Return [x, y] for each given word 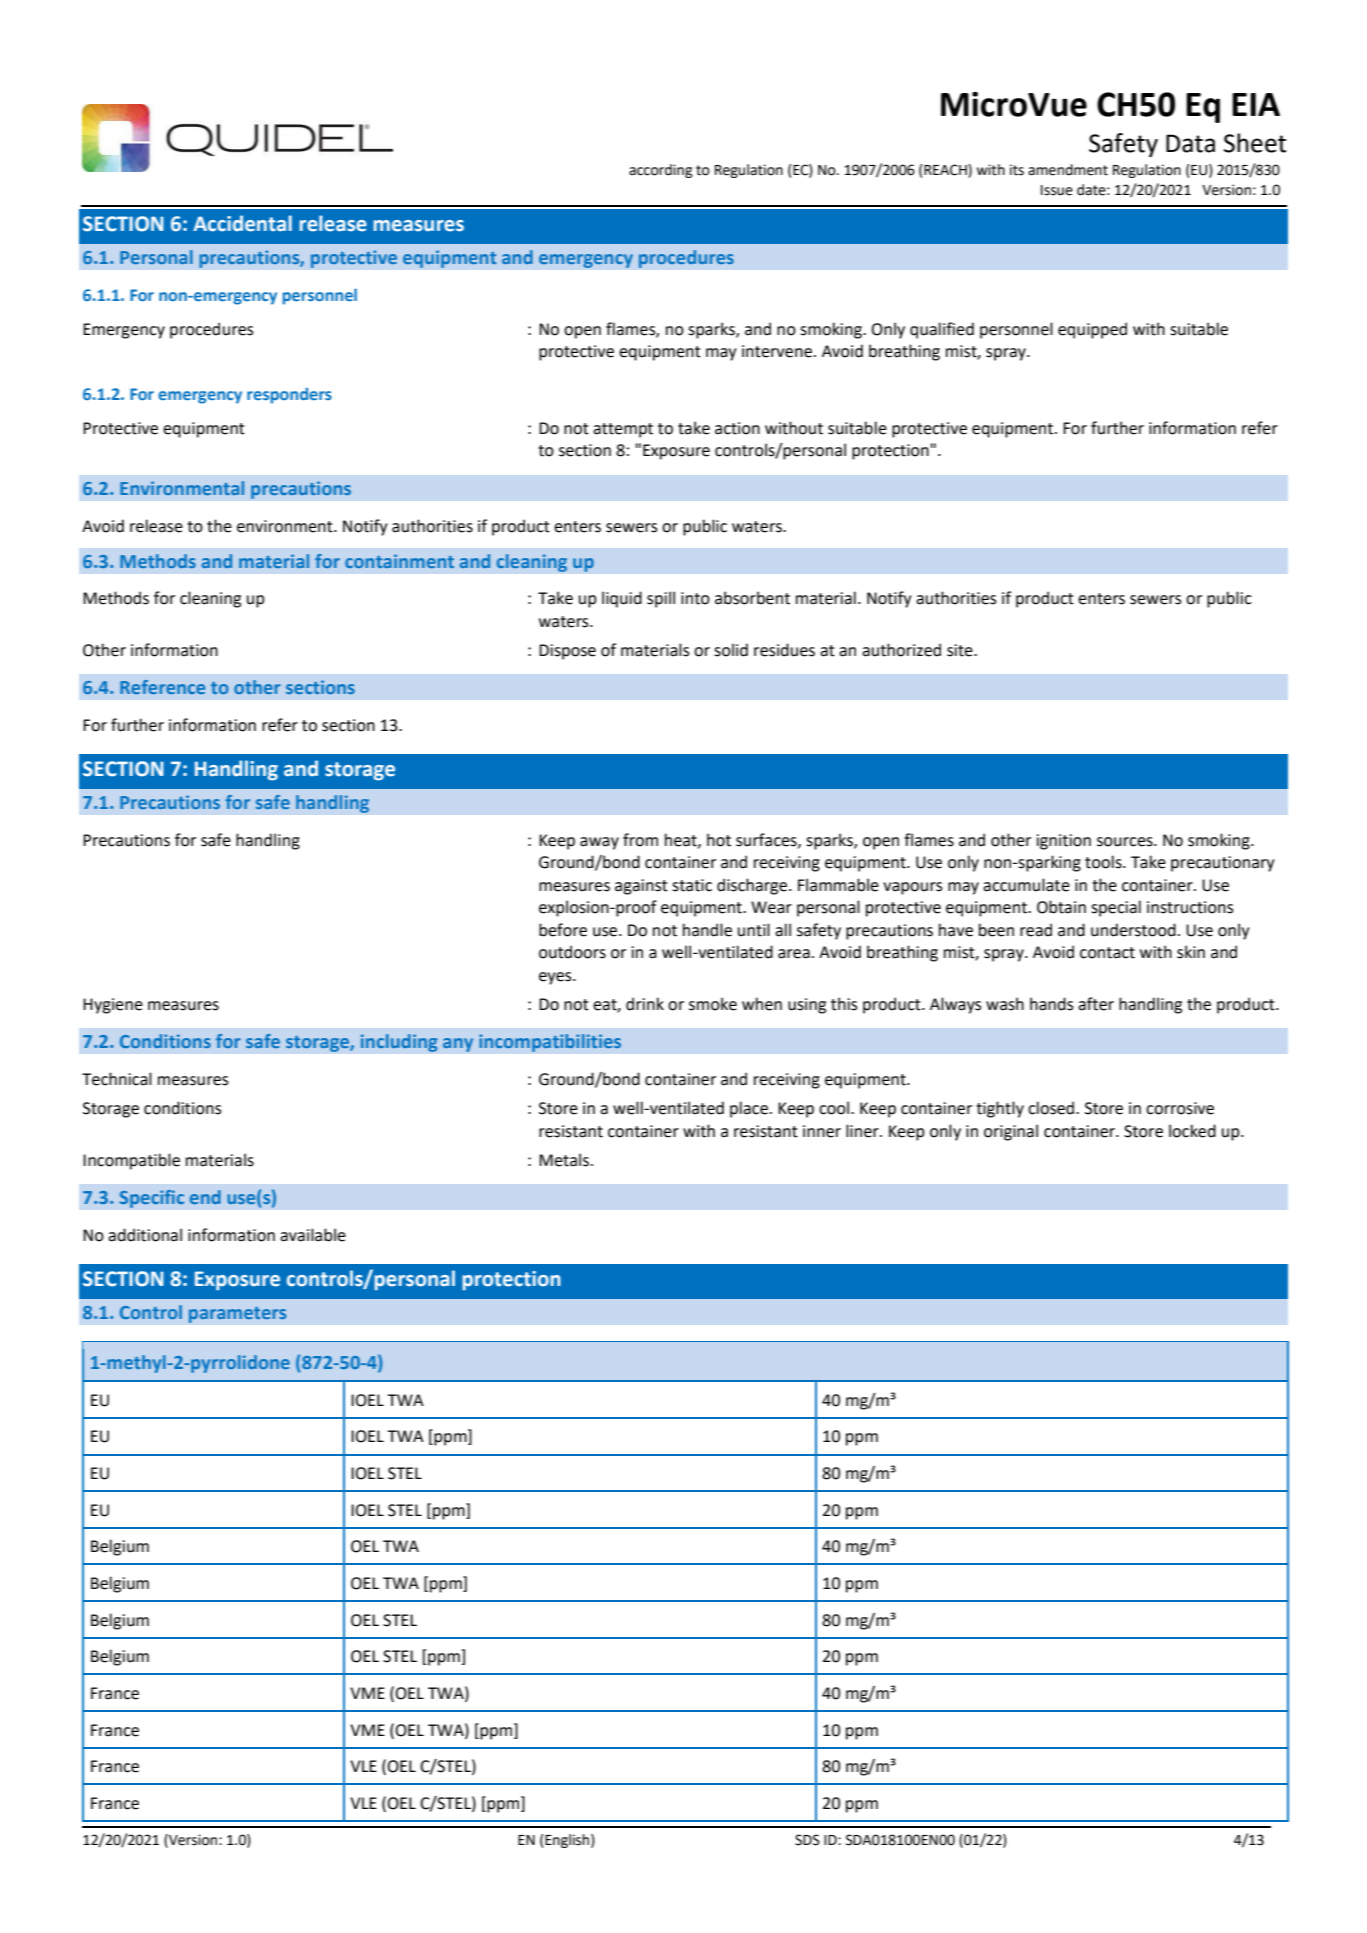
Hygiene [113, 1006]
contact [1107, 953]
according [660, 171]
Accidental [242, 223]
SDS [807, 1840]
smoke [713, 1004]
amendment [1068, 170]
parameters [238, 1314]
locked [1192, 1131]
